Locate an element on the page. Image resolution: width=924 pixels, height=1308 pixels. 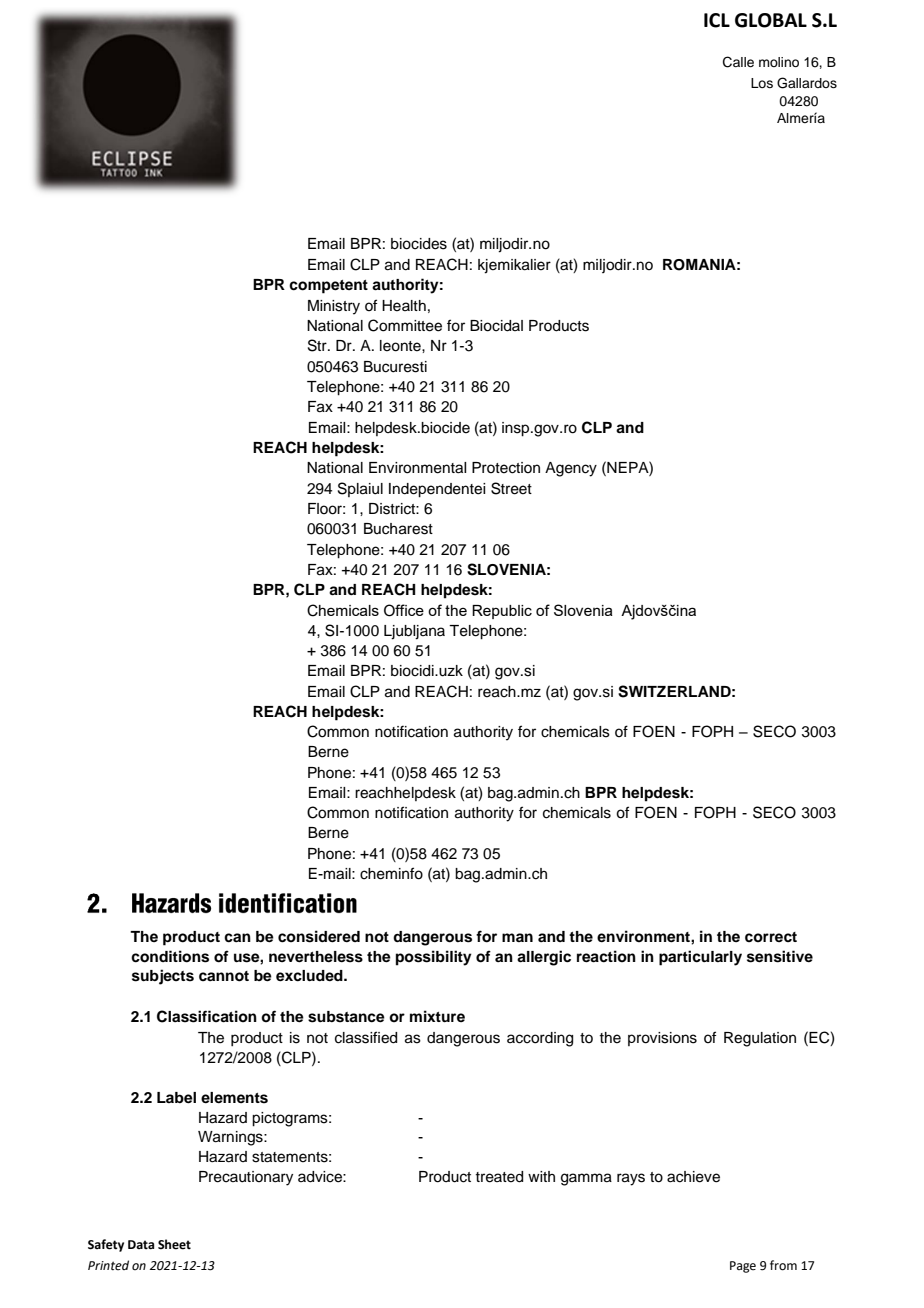
Page is located at coordinates (743, 1267).
